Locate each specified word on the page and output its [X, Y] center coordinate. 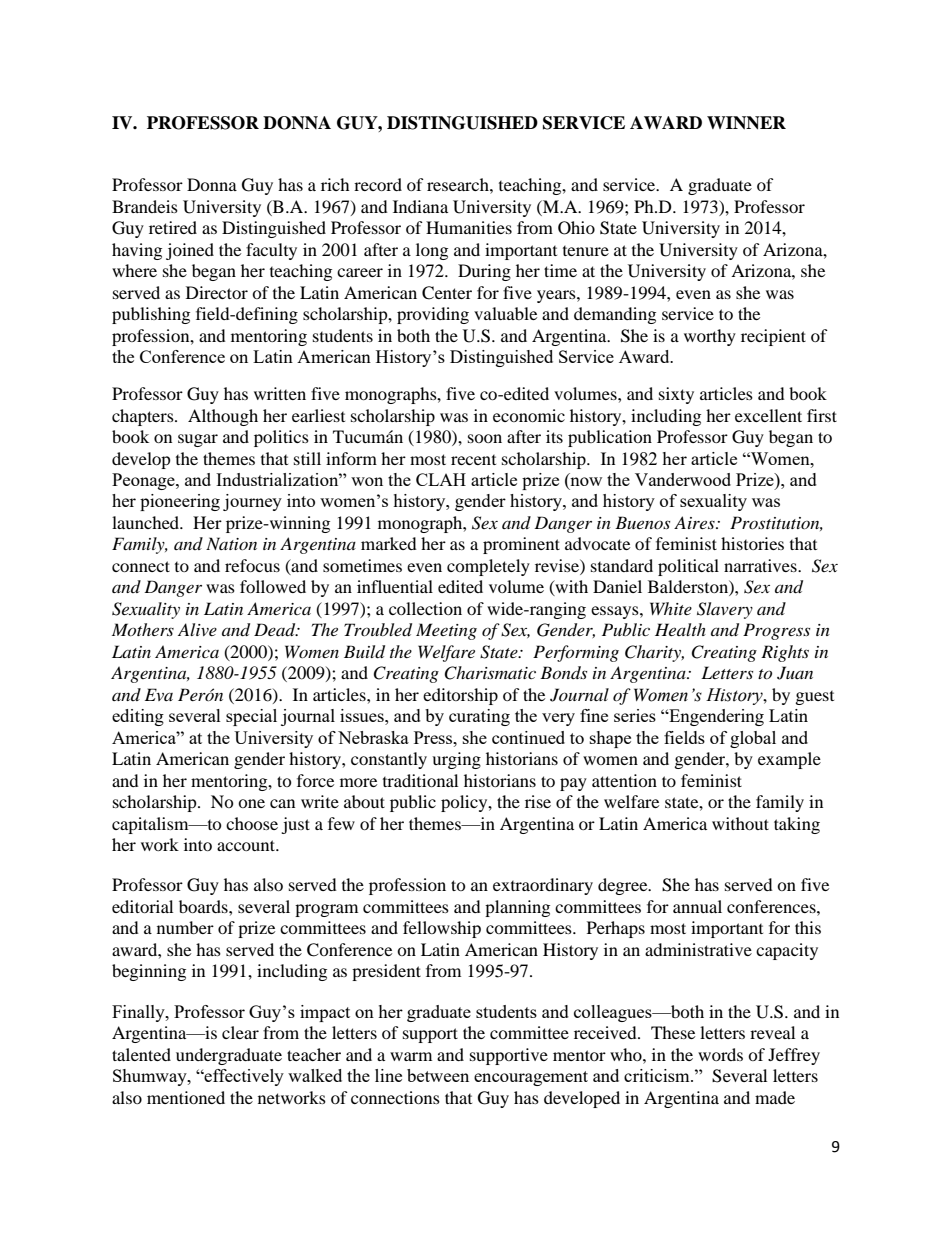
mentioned [186, 1097]
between [438, 1075]
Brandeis [145, 206]
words [720, 1054]
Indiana [420, 206]
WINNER [746, 123]
